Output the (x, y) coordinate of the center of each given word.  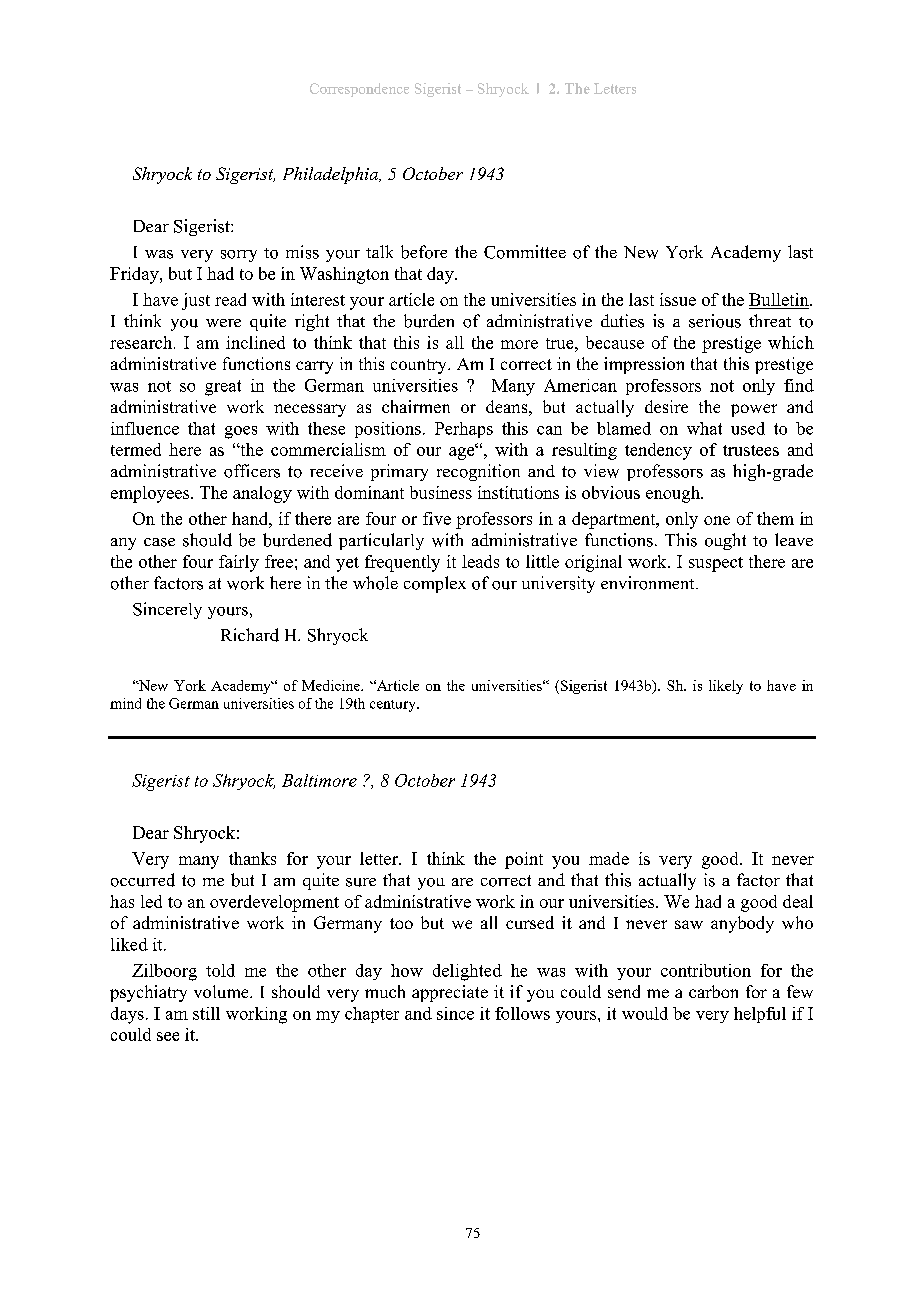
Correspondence (359, 90)
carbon (713, 991)
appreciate (450, 993)
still (206, 1013)
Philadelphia (331, 175)
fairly (239, 563)
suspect (716, 564)
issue (678, 299)
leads (480, 561)
